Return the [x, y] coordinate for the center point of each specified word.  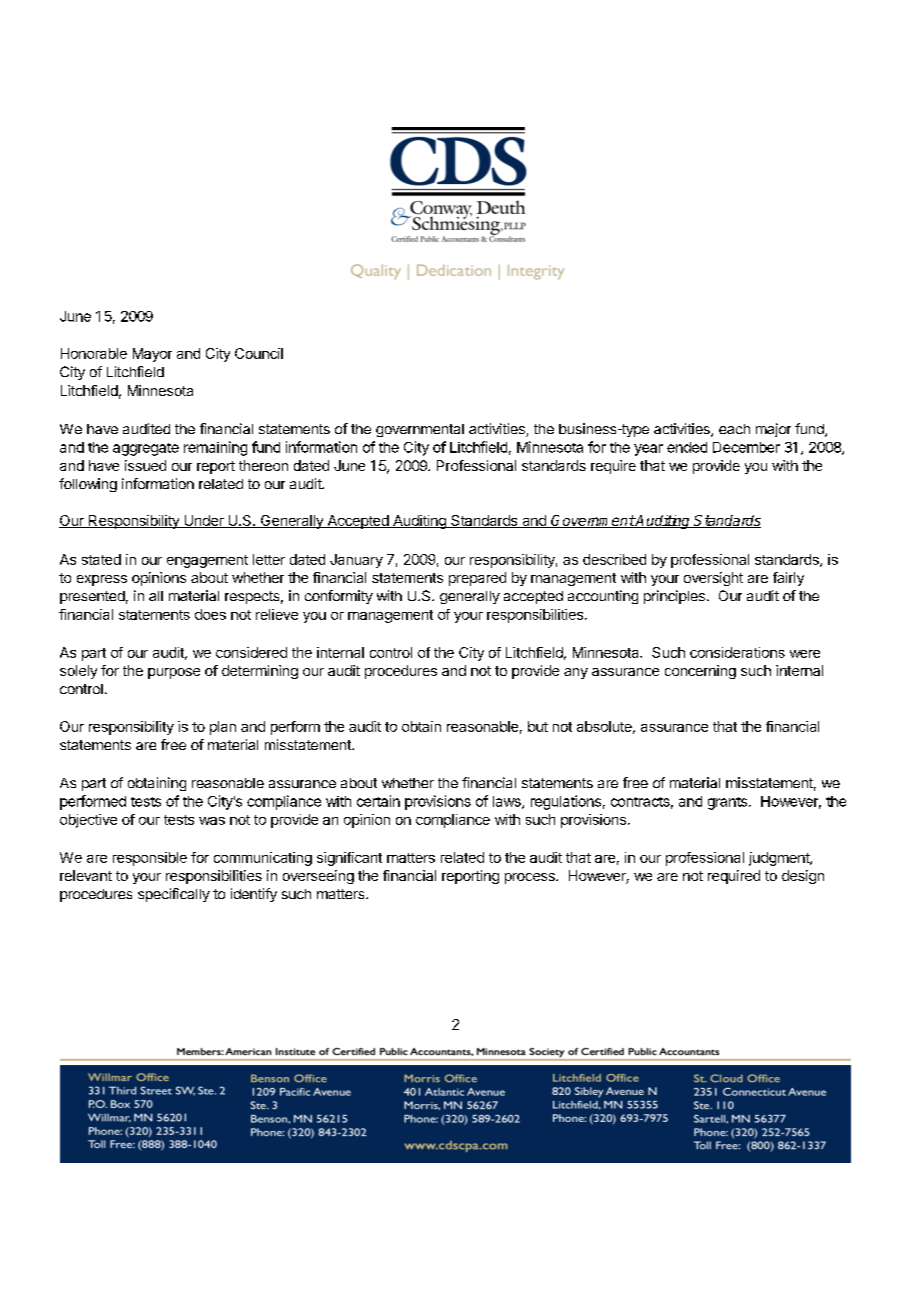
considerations [737, 652]
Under [204, 521]
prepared [477, 579]
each [734, 429]
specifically [174, 895]
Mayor [152, 355]
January [356, 561]
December [746, 447]
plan [223, 728]
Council [259, 353]
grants [729, 803]
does [210, 614]
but [538, 726]
